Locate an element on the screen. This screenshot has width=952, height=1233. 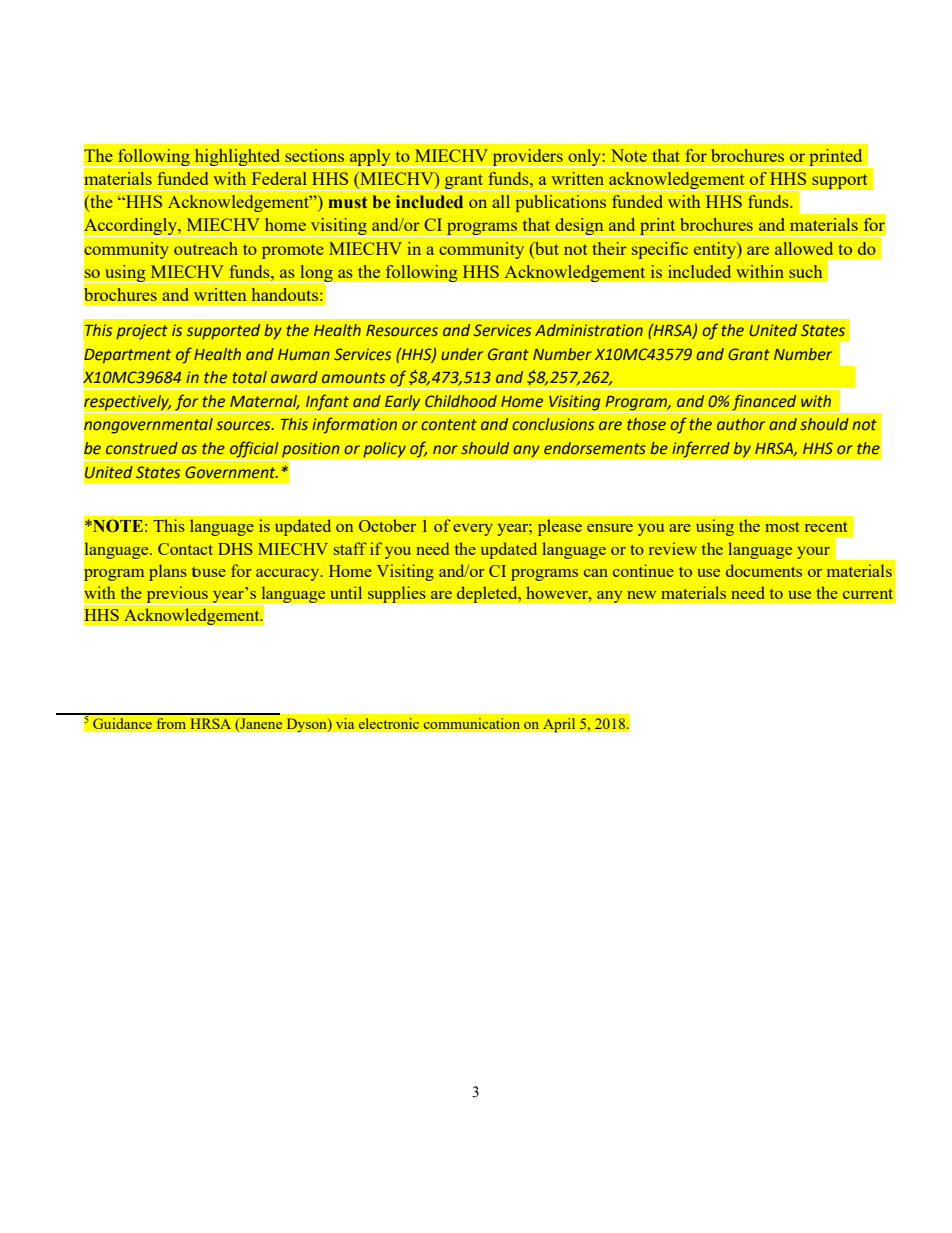
total is located at coordinates (249, 377).
